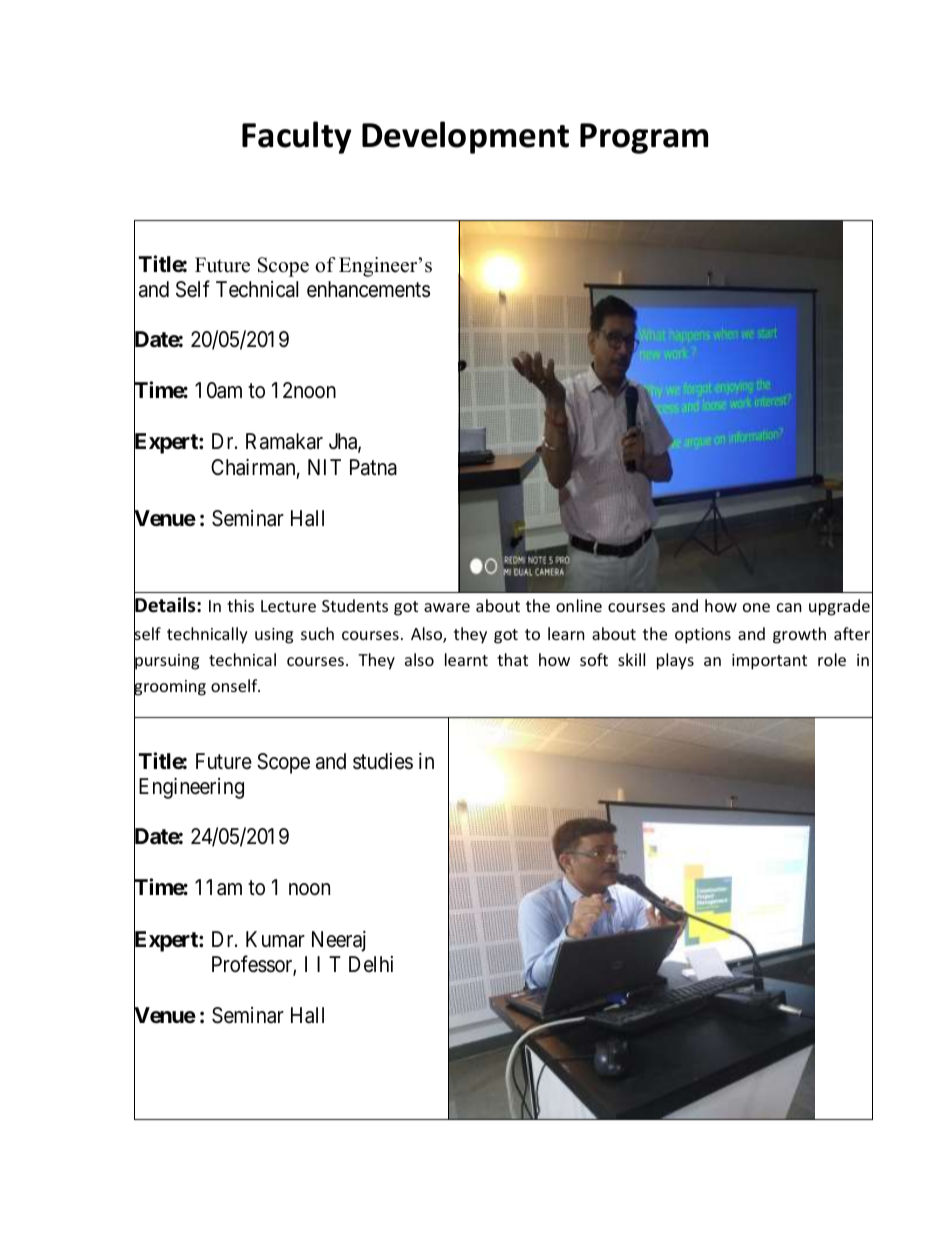 The image size is (952, 1233). I want to click on Patna, so click(373, 467).
